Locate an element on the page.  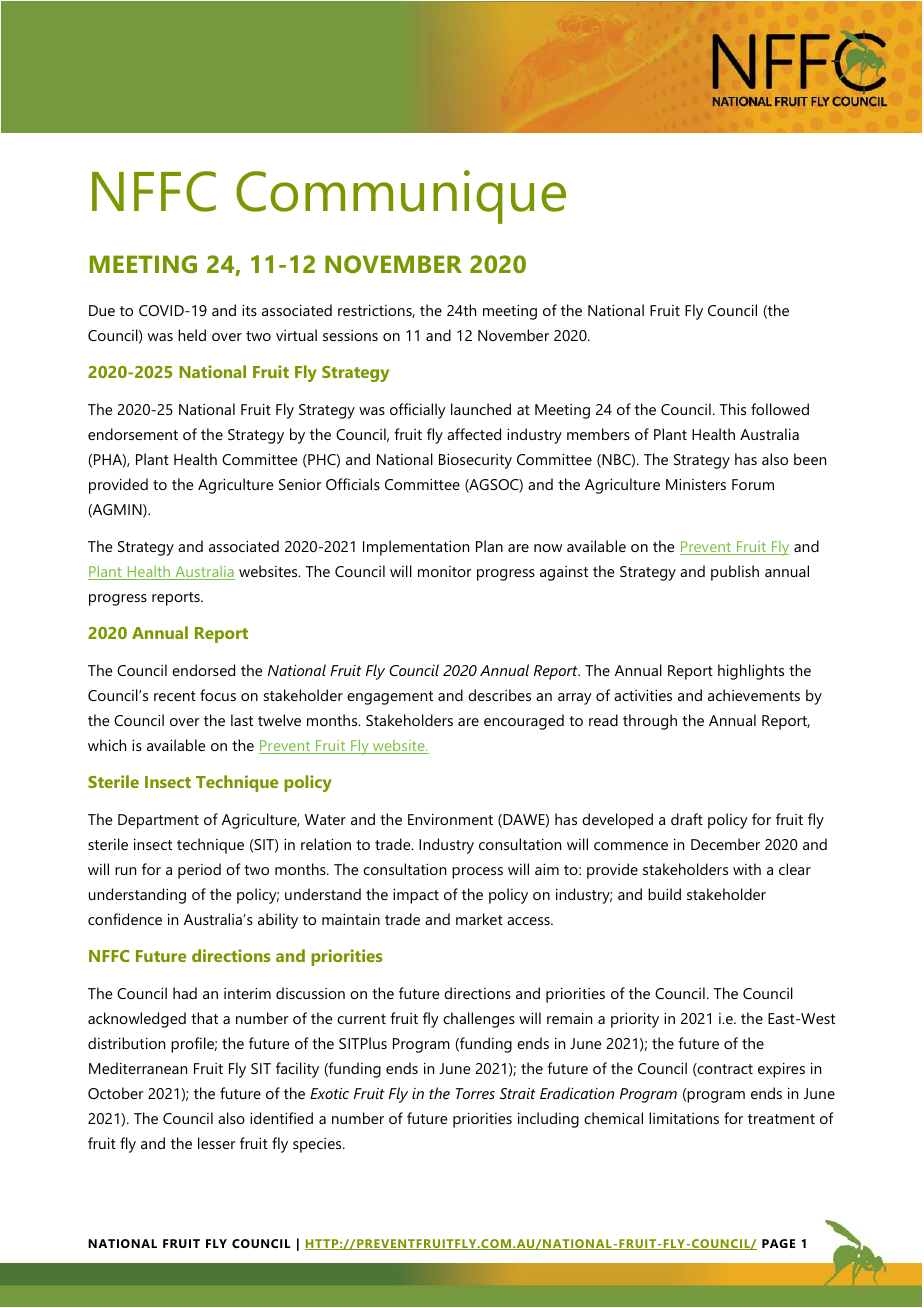
This is located at coordinates (733, 409).
